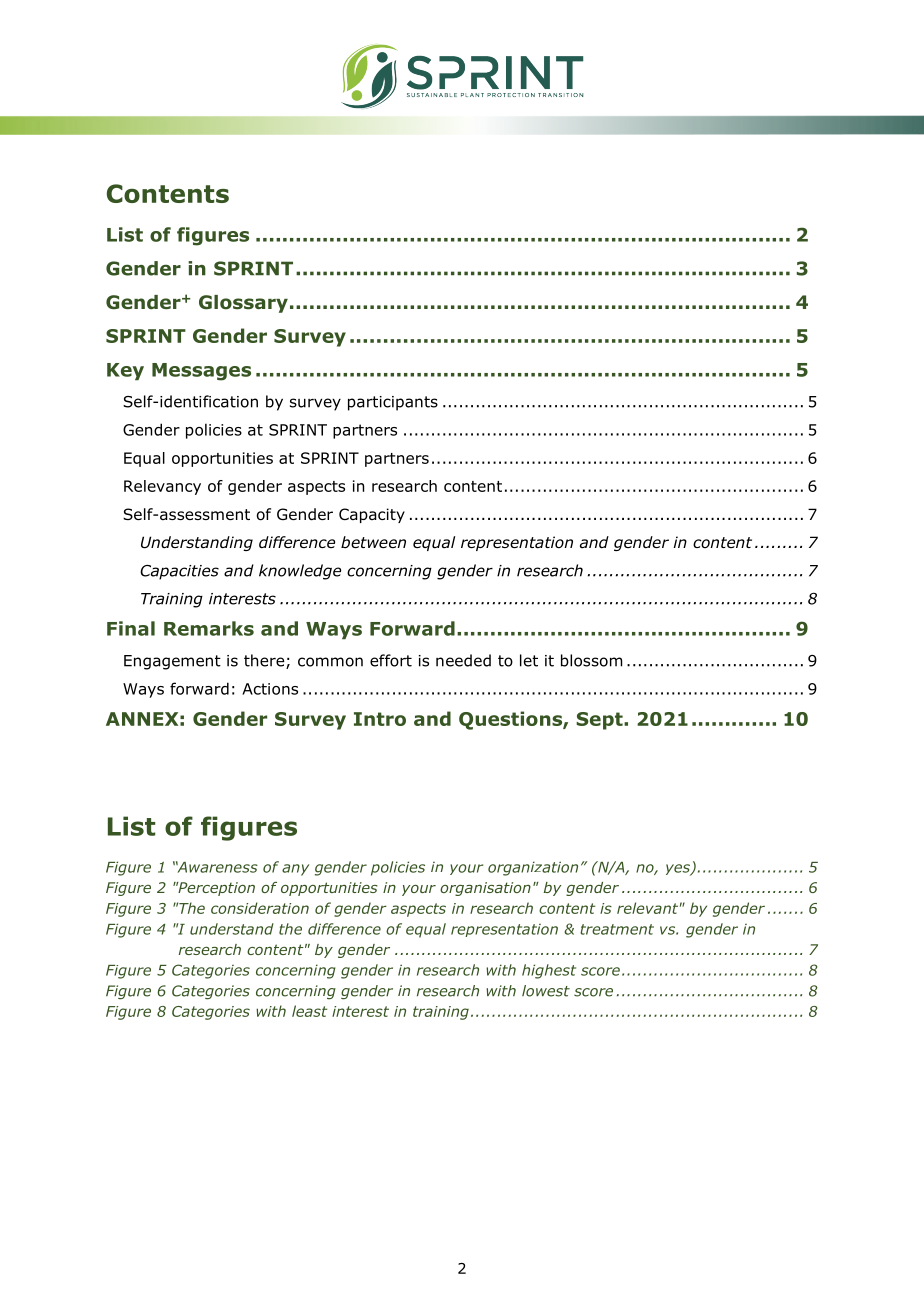  What do you see at coordinates (393, 403) in the screenshot?
I see `participants` at bounding box center [393, 403].
